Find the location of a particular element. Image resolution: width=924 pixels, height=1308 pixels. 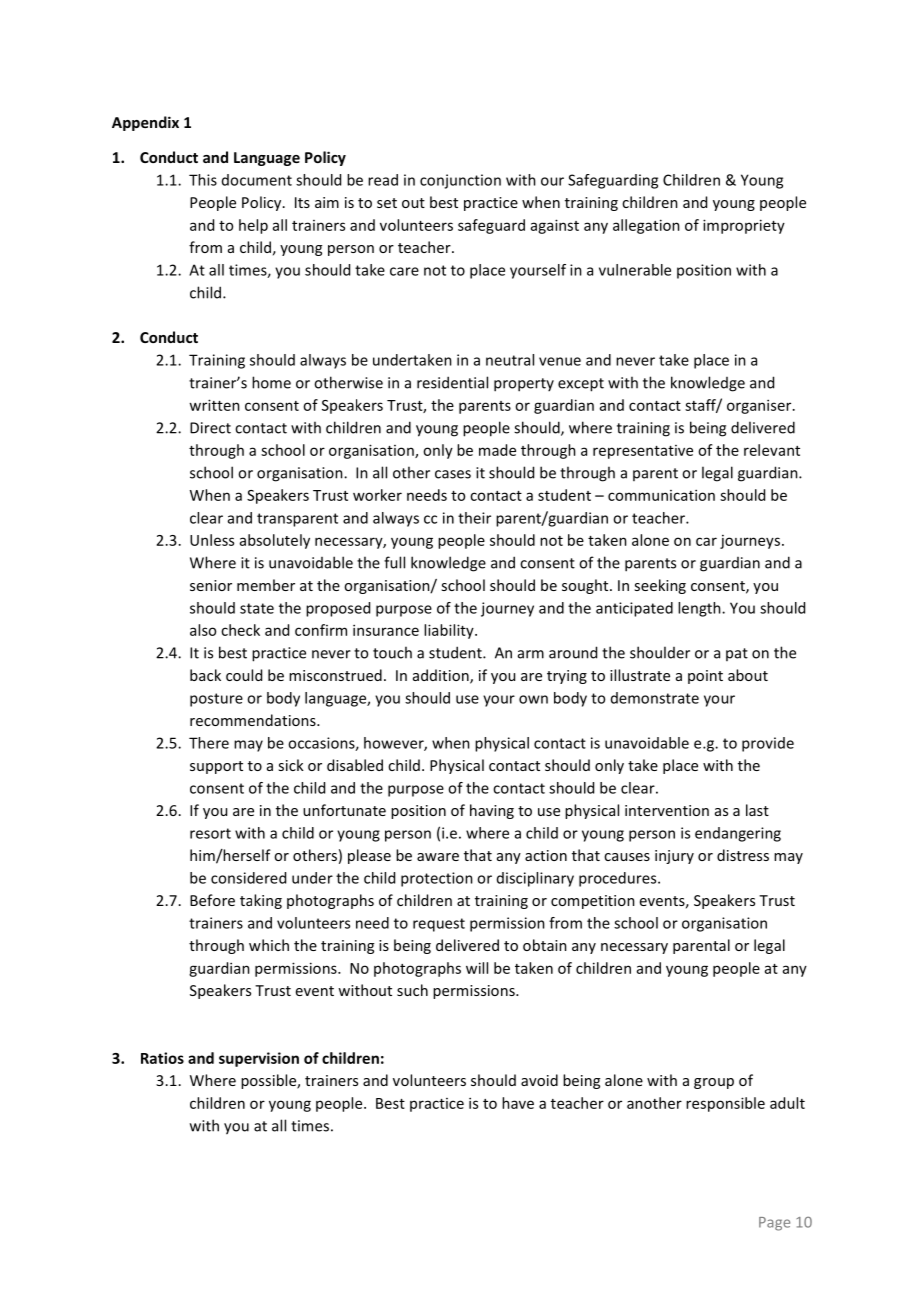

injury is located at coordinates (674, 857).
